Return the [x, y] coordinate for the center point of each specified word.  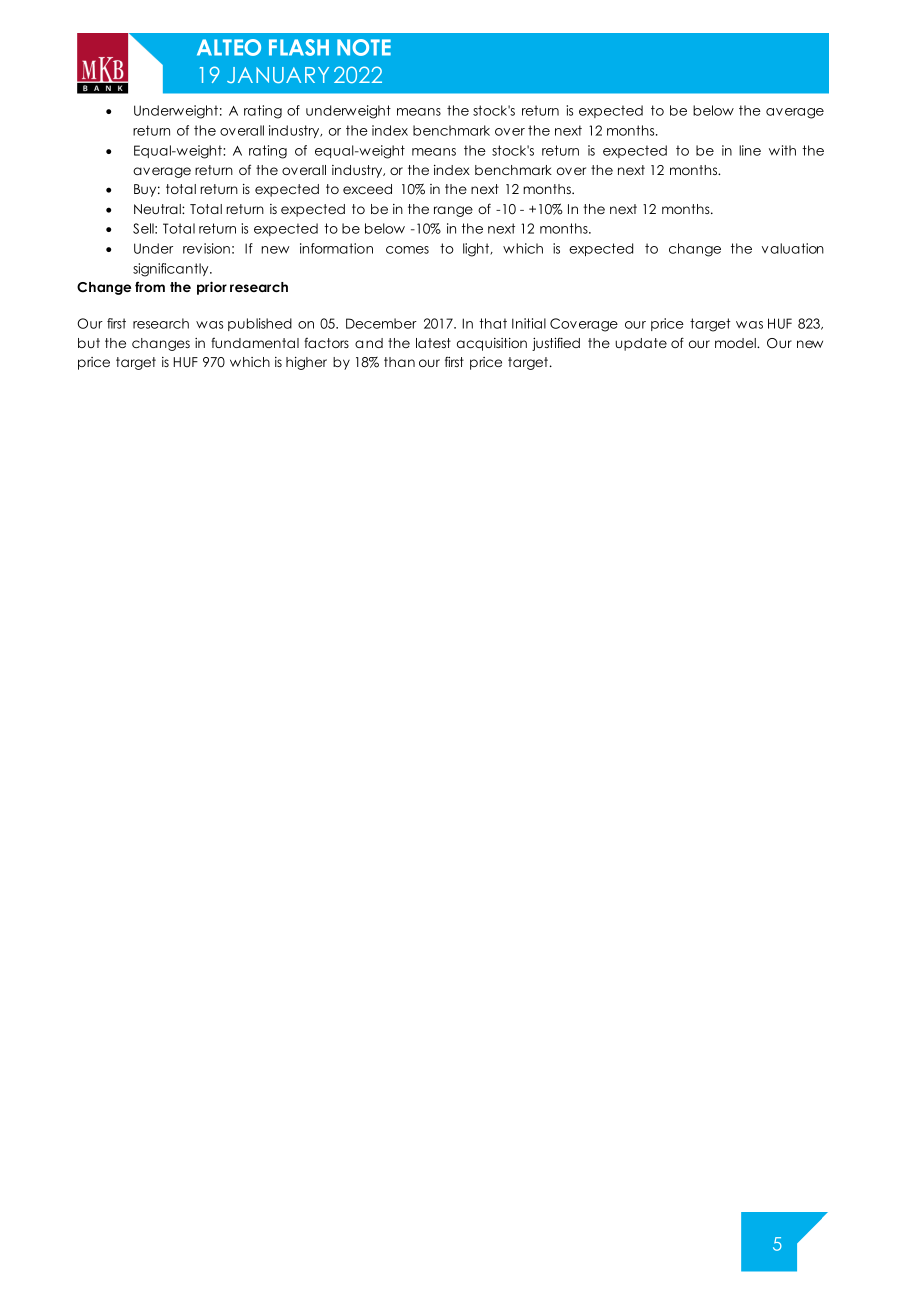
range [453, 211]
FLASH [299, 47]
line [750, 150]
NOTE [364, 47]
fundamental [255, 343]
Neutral [158, 209]
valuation [793, 248]
